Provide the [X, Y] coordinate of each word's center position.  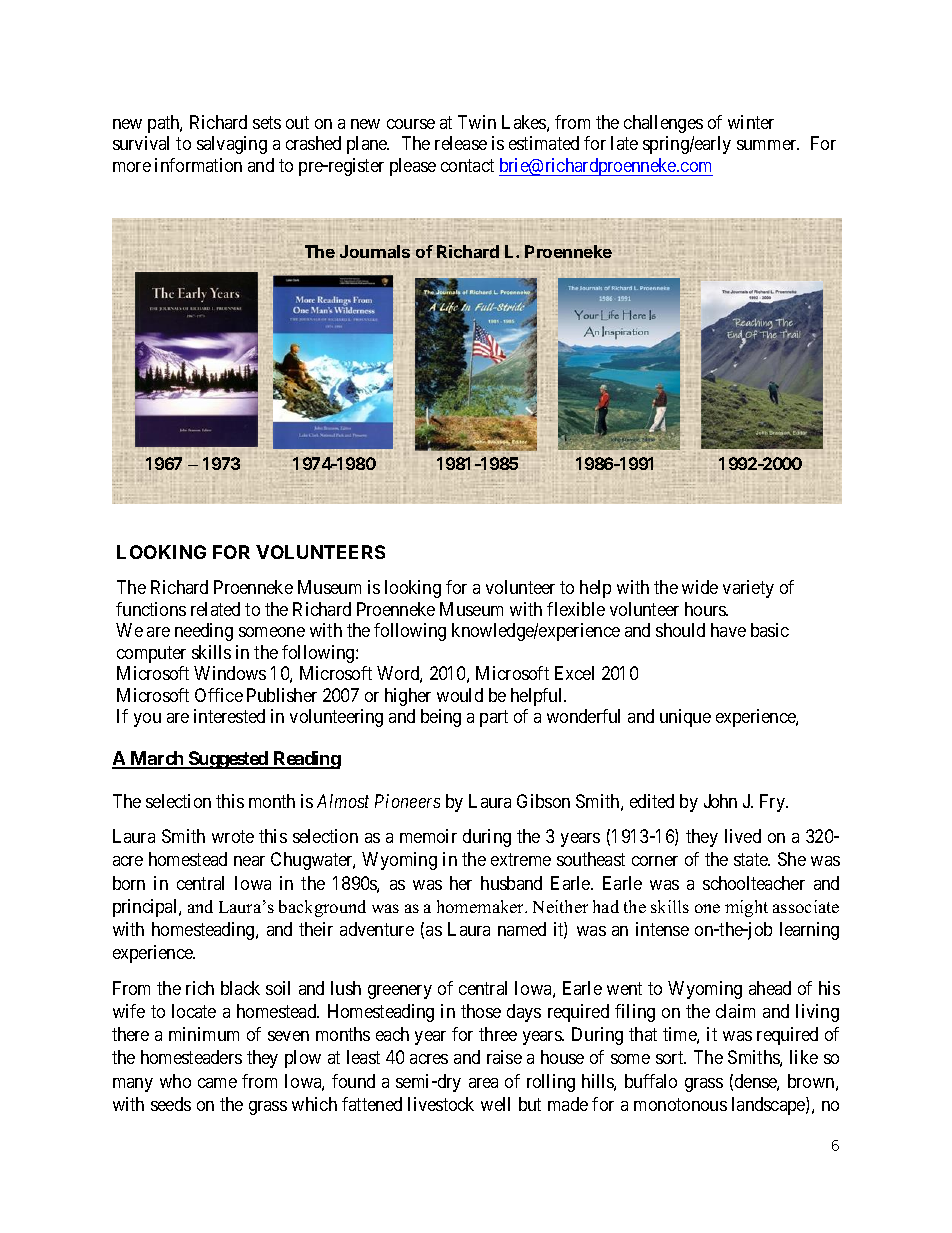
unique [685, 718]
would [460, 695]
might [746, 908]
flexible [576, 609]
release [461, 143]
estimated [544, 143]
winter [751, 122]
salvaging [232, 145]
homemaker [482, 906]
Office [219, 695]
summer [768, 145]
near [249, 861]
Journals [375, 251]
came [217, 1083]
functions [151, 609]
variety [748, 589]
